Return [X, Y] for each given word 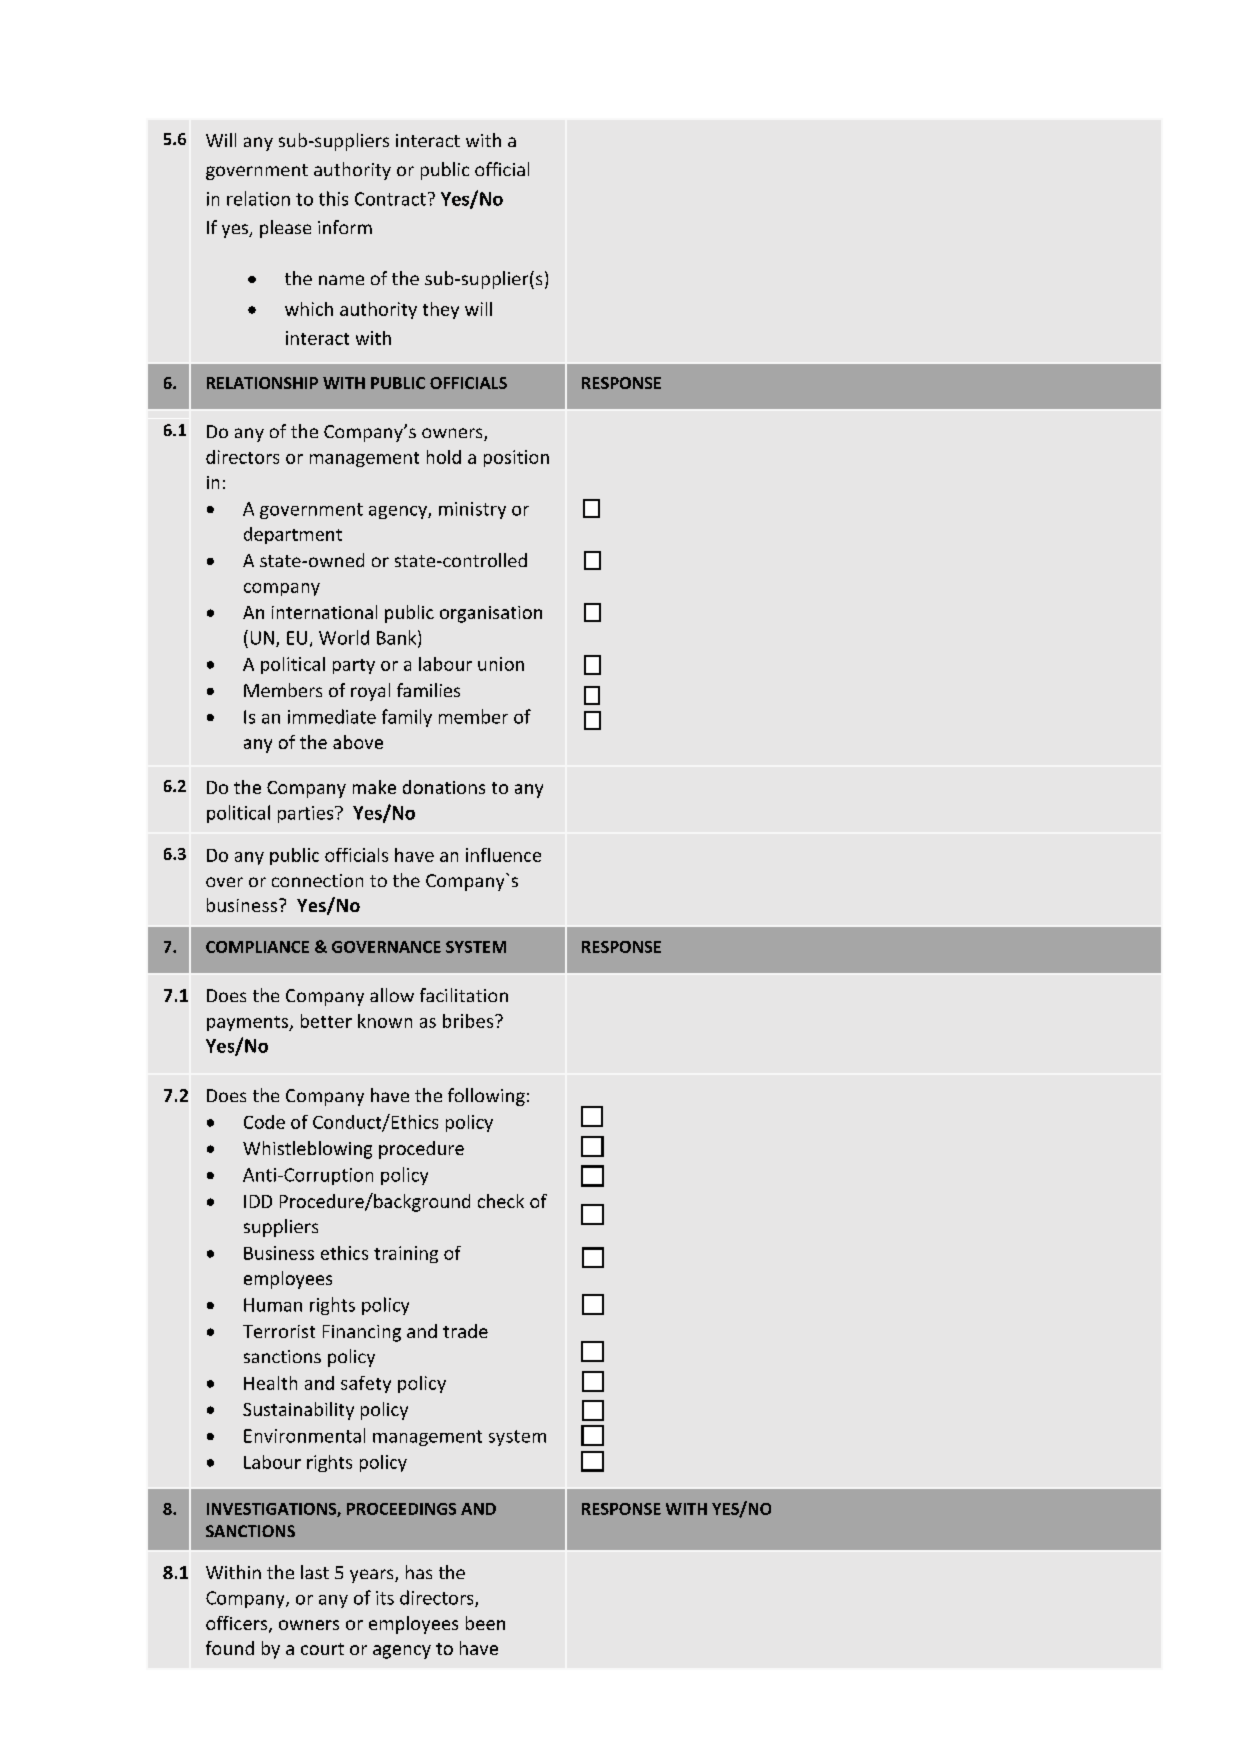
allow [392, 995]
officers [238, 1624]
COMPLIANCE [257, 947]
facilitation [464, 995]
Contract [390, 199]
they [441, 310]
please [285, 229]
